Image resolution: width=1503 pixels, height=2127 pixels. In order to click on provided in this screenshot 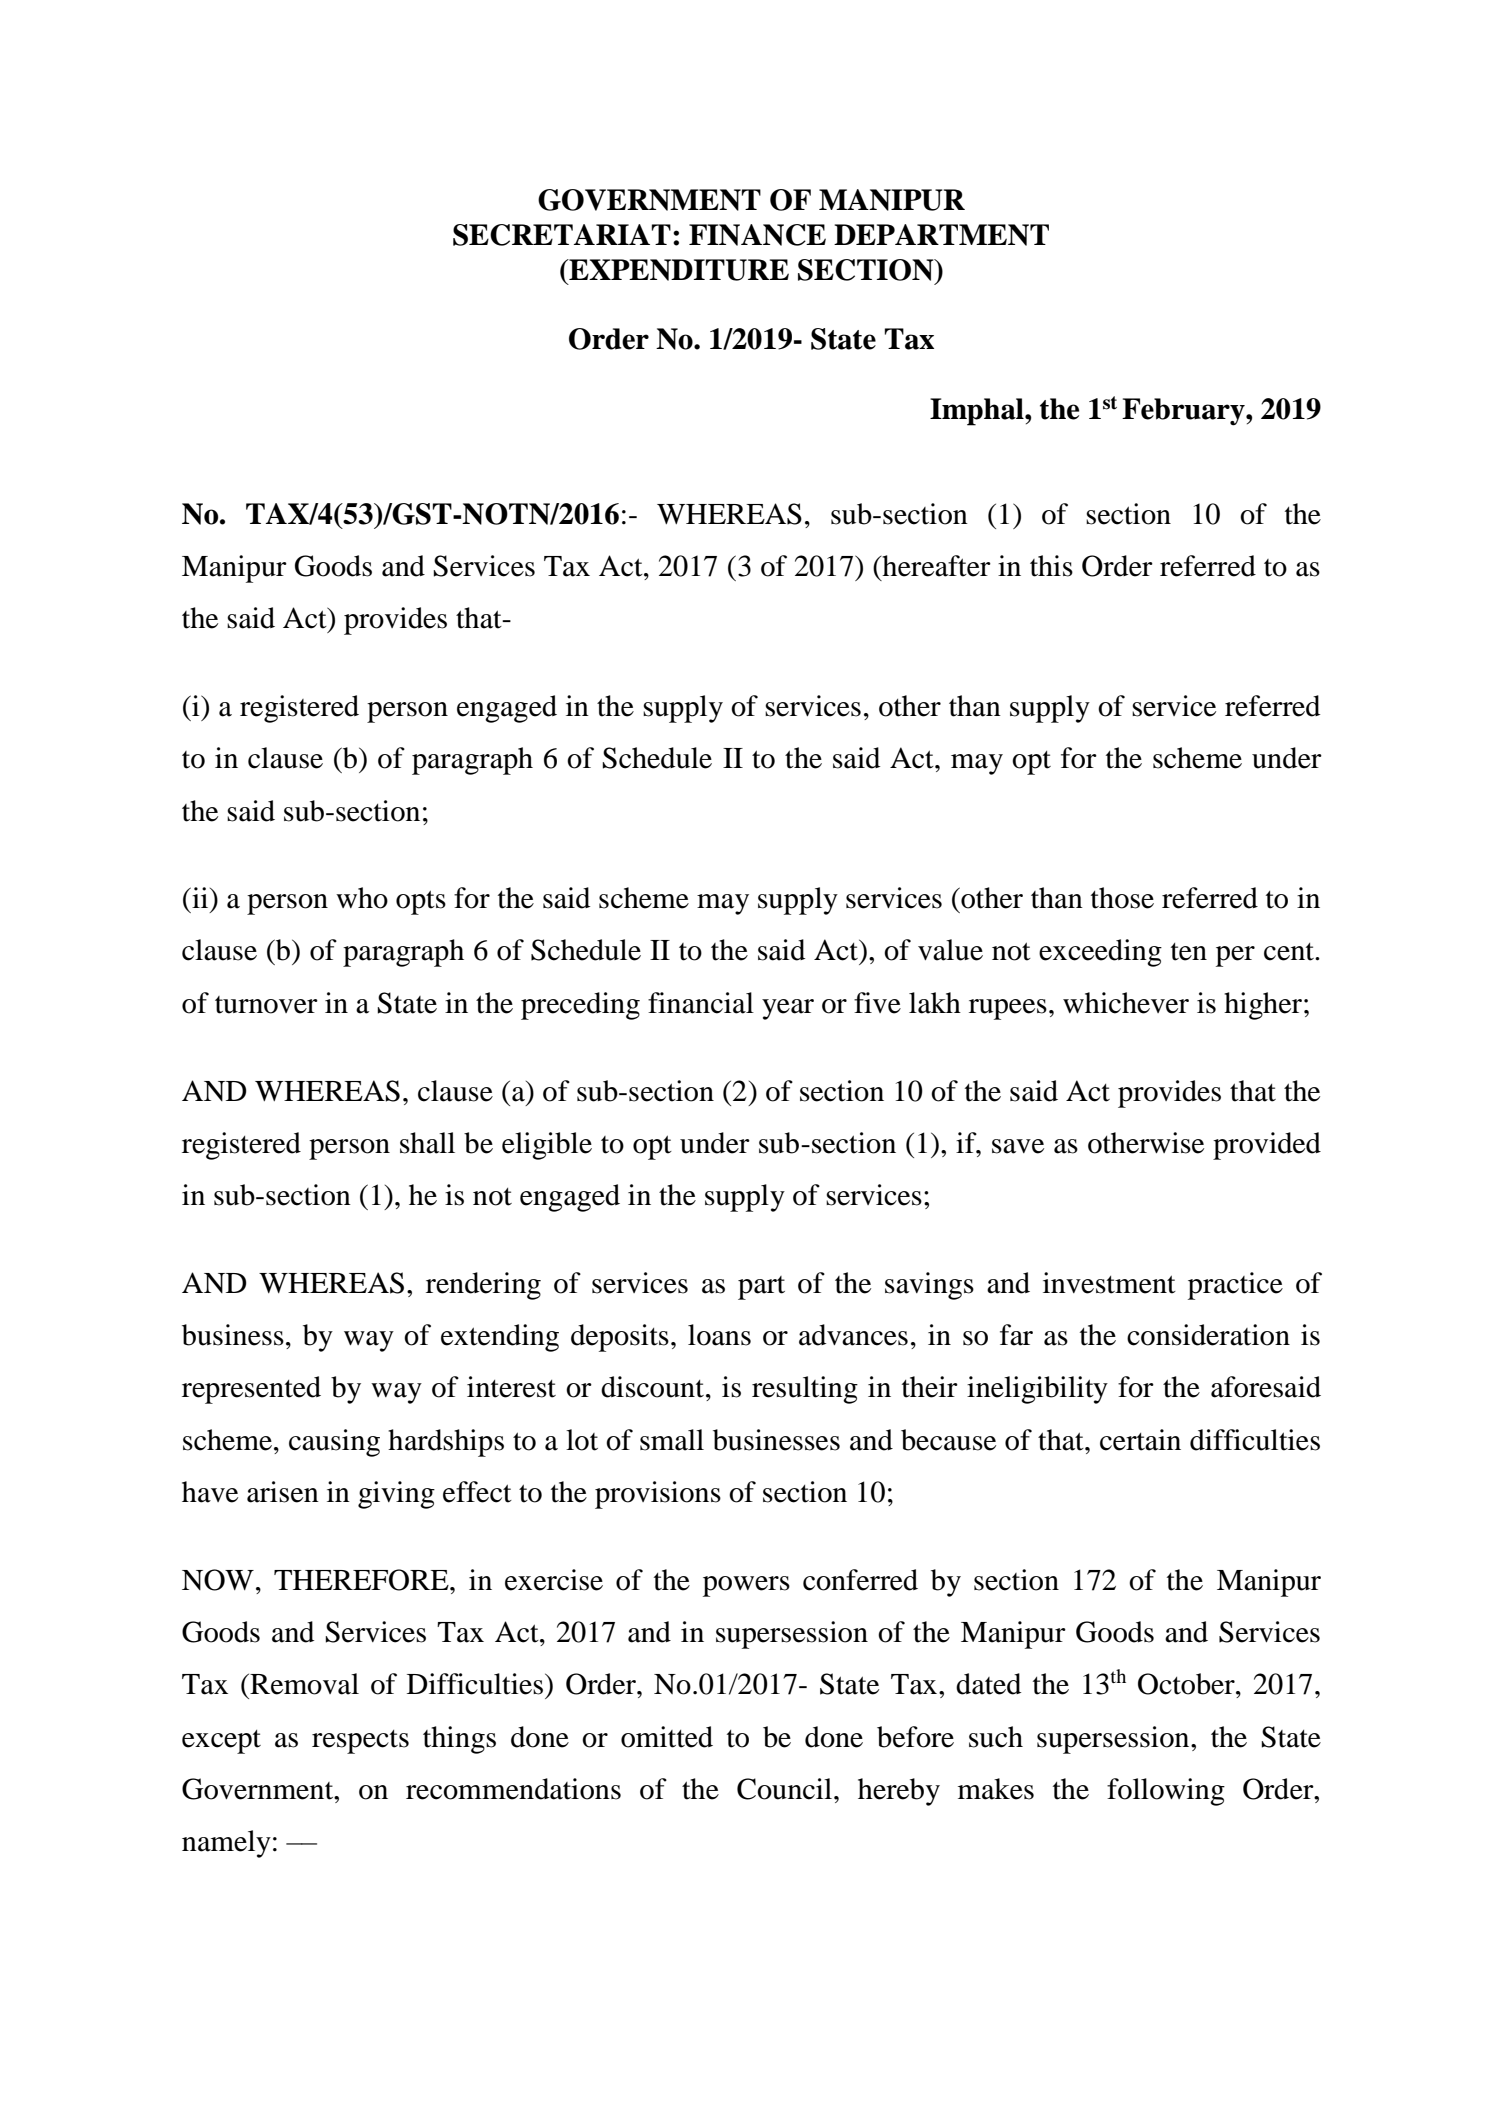, I will do `click(1267, 1146)`.
